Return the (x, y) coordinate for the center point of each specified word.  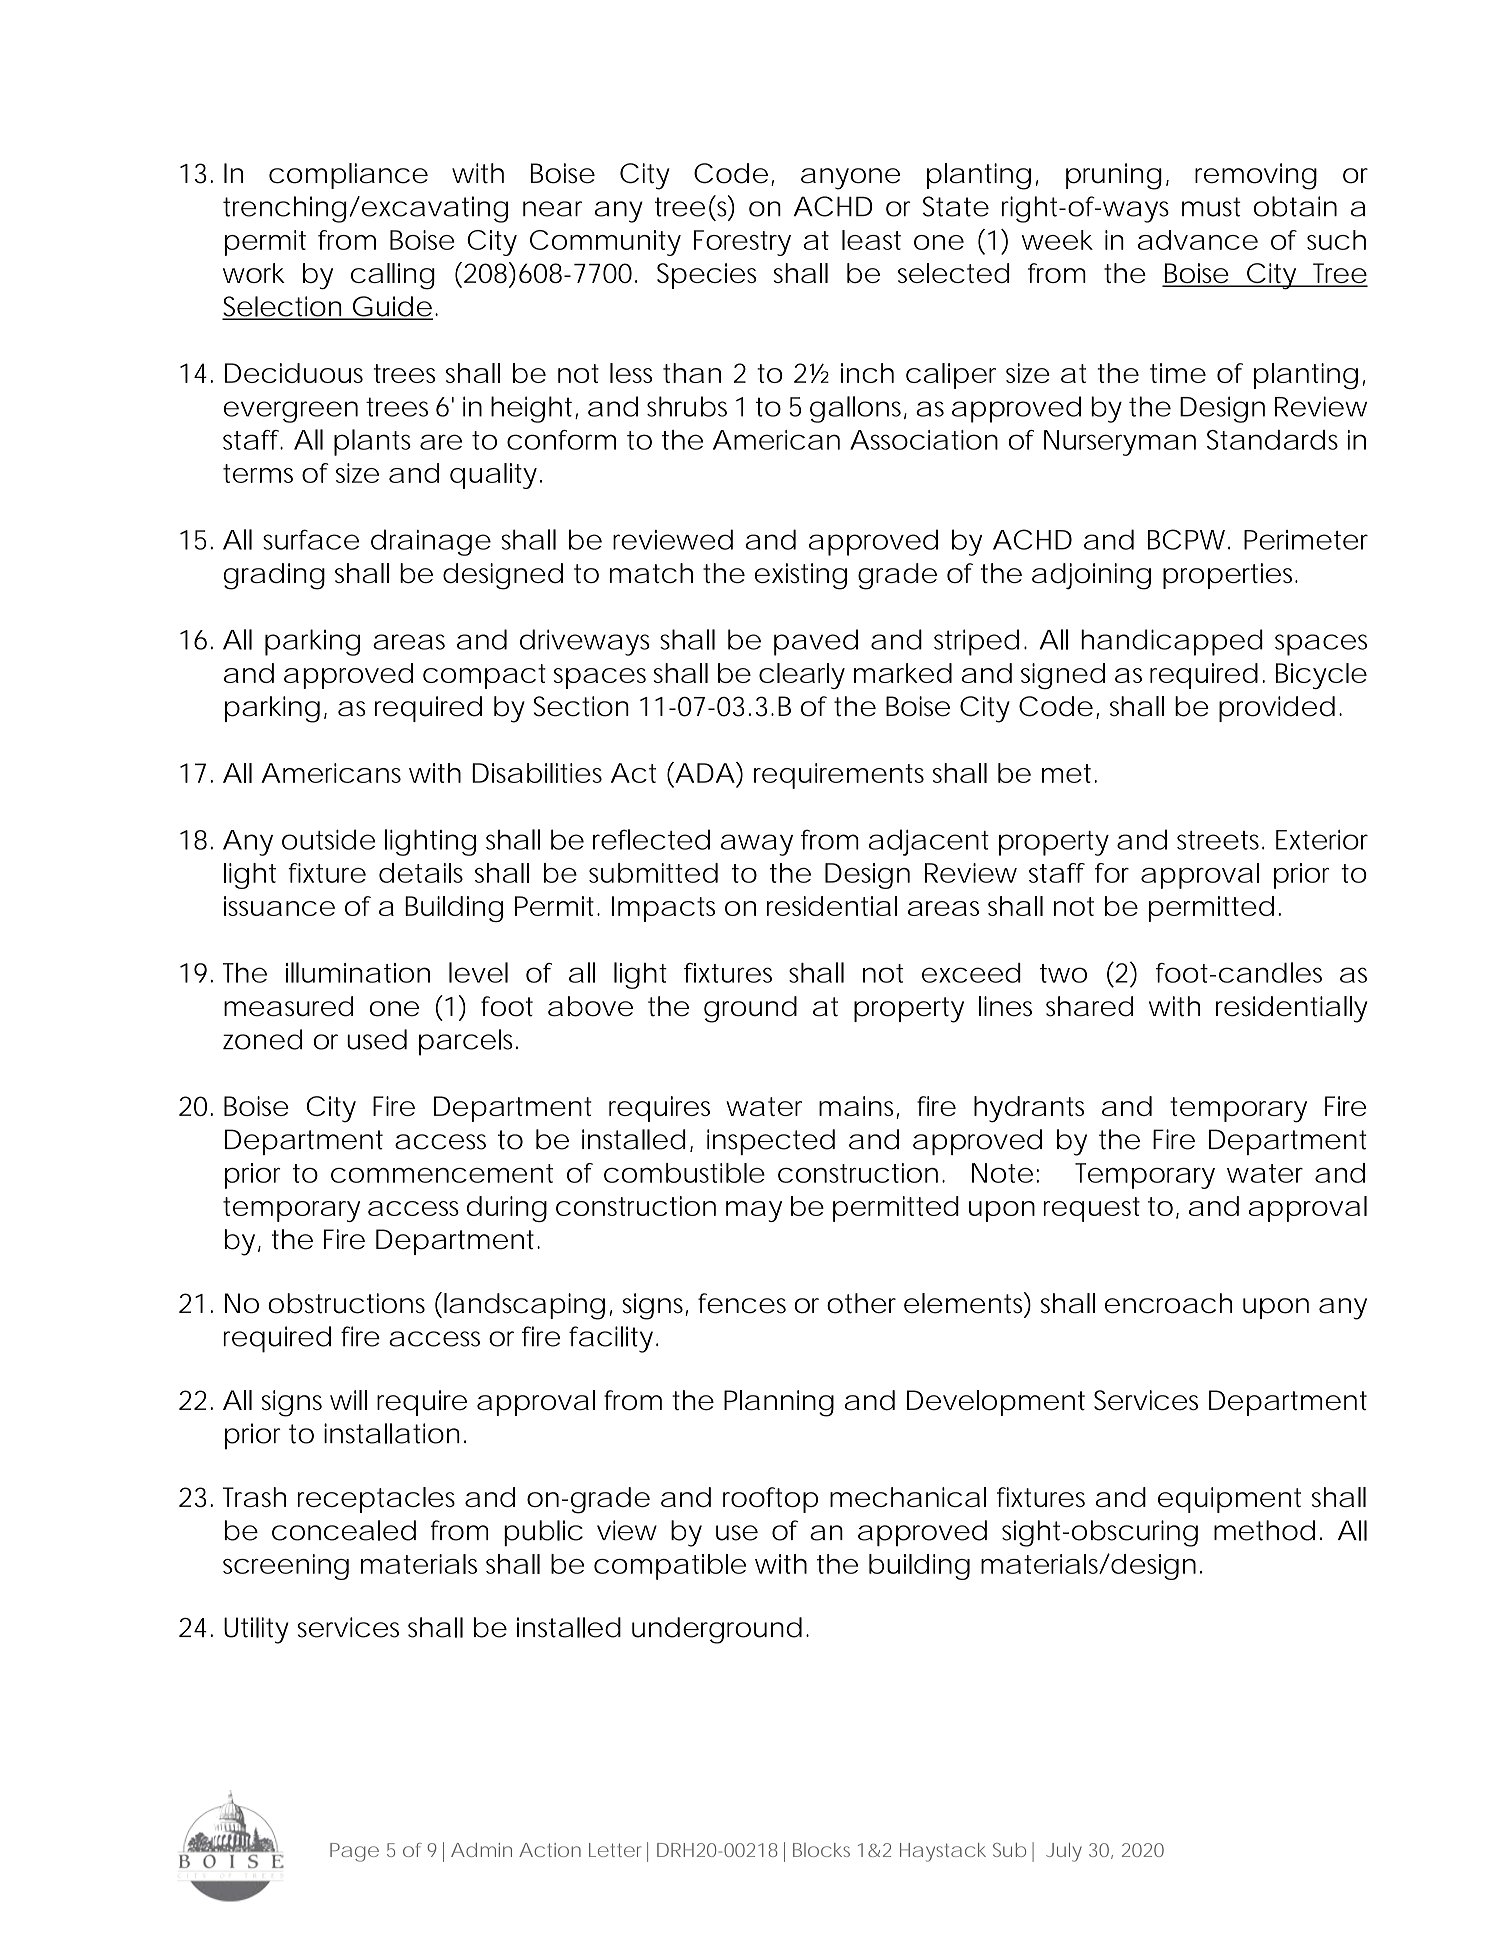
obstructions (346, 1303)
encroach (1168, 1303)
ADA (704, 772)
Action (550, 1850)
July (1064, 1852)
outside (328, 839)
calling (393, 276)
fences (742, 1303)
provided (1277, 709)
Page (354, 1852)
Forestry (742, 243)
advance (1198, 240)
